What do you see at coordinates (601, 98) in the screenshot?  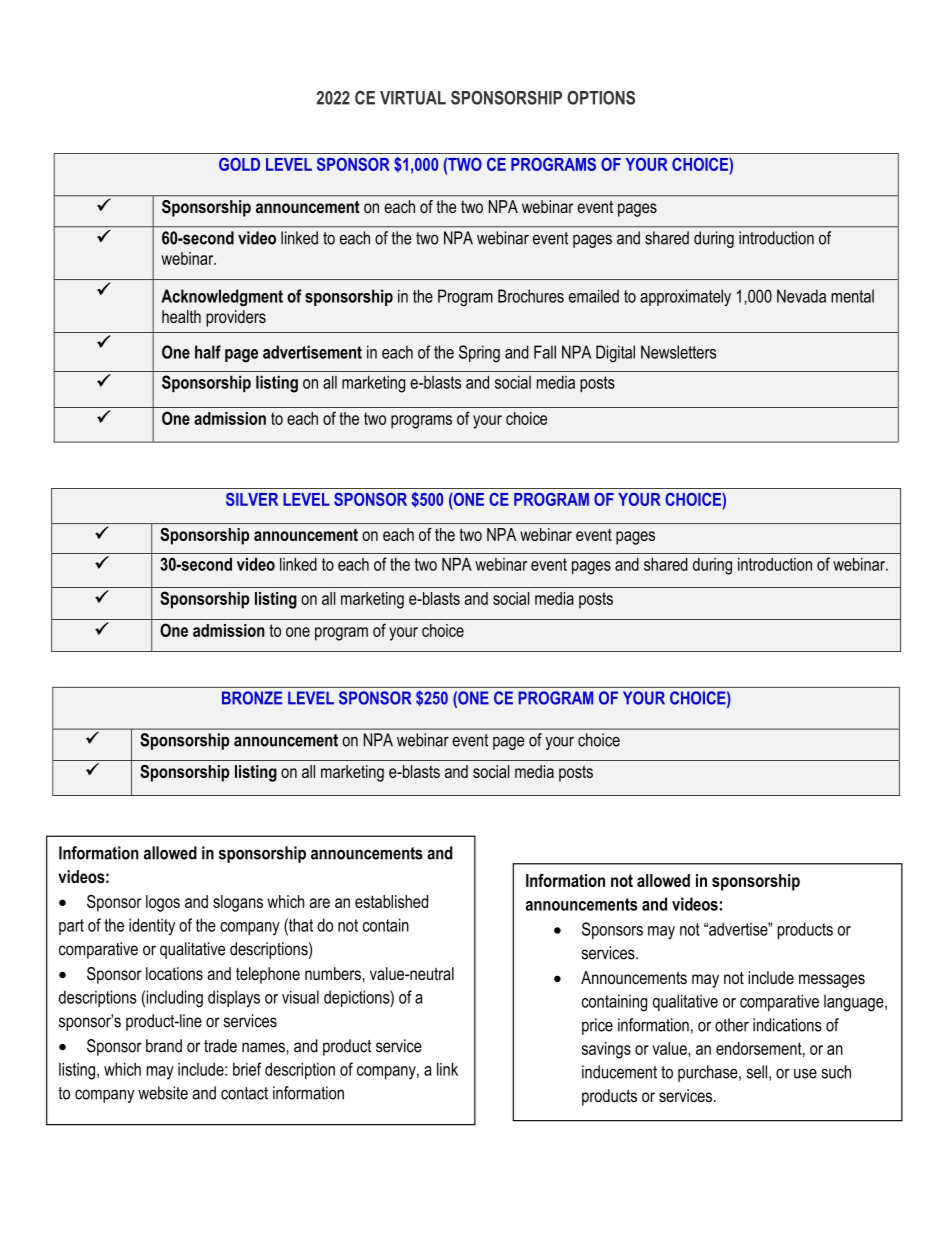 I see `OPTIONS` at bounding box center [601, 98].
